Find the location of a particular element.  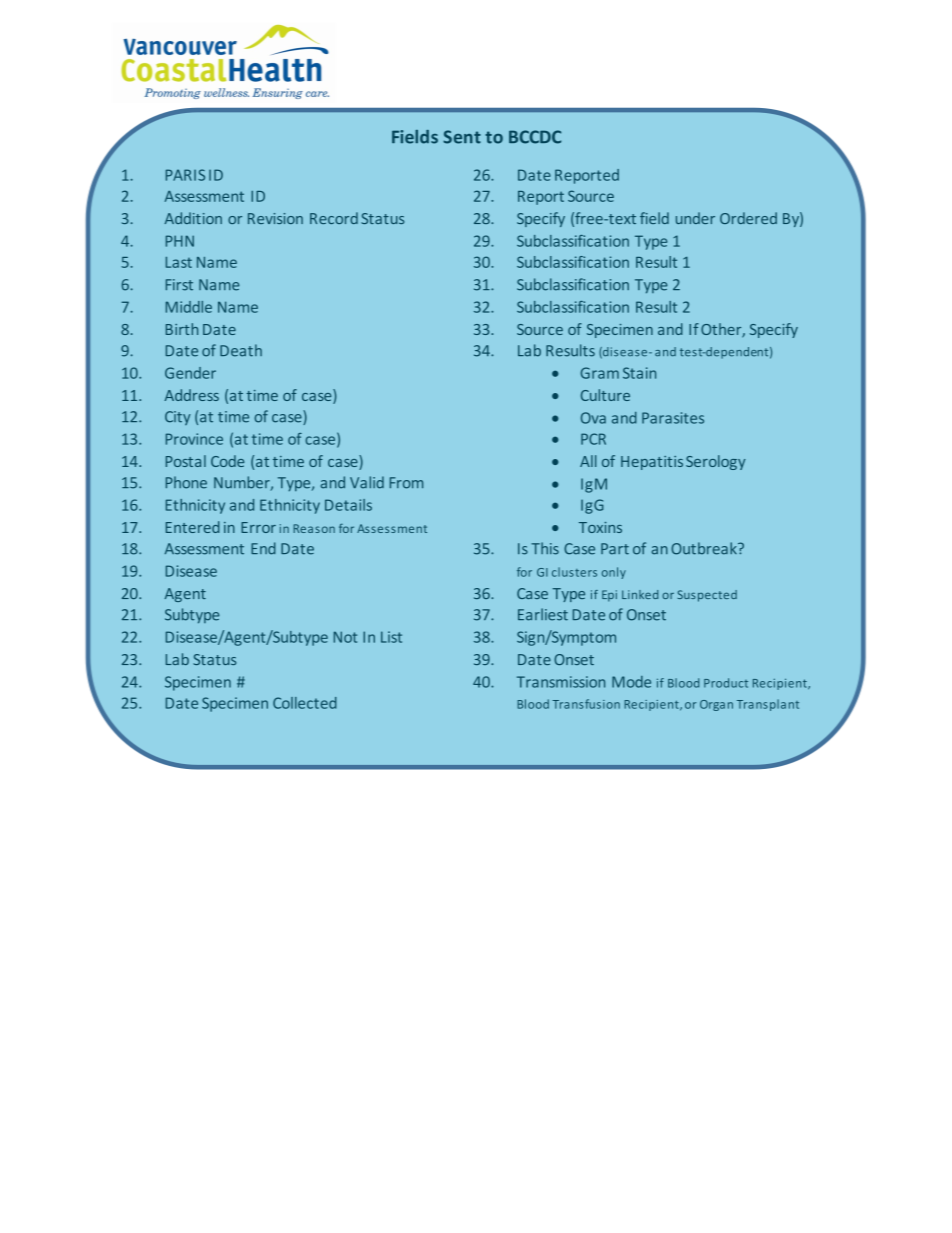

Death is located at coordinates (241, 350).
